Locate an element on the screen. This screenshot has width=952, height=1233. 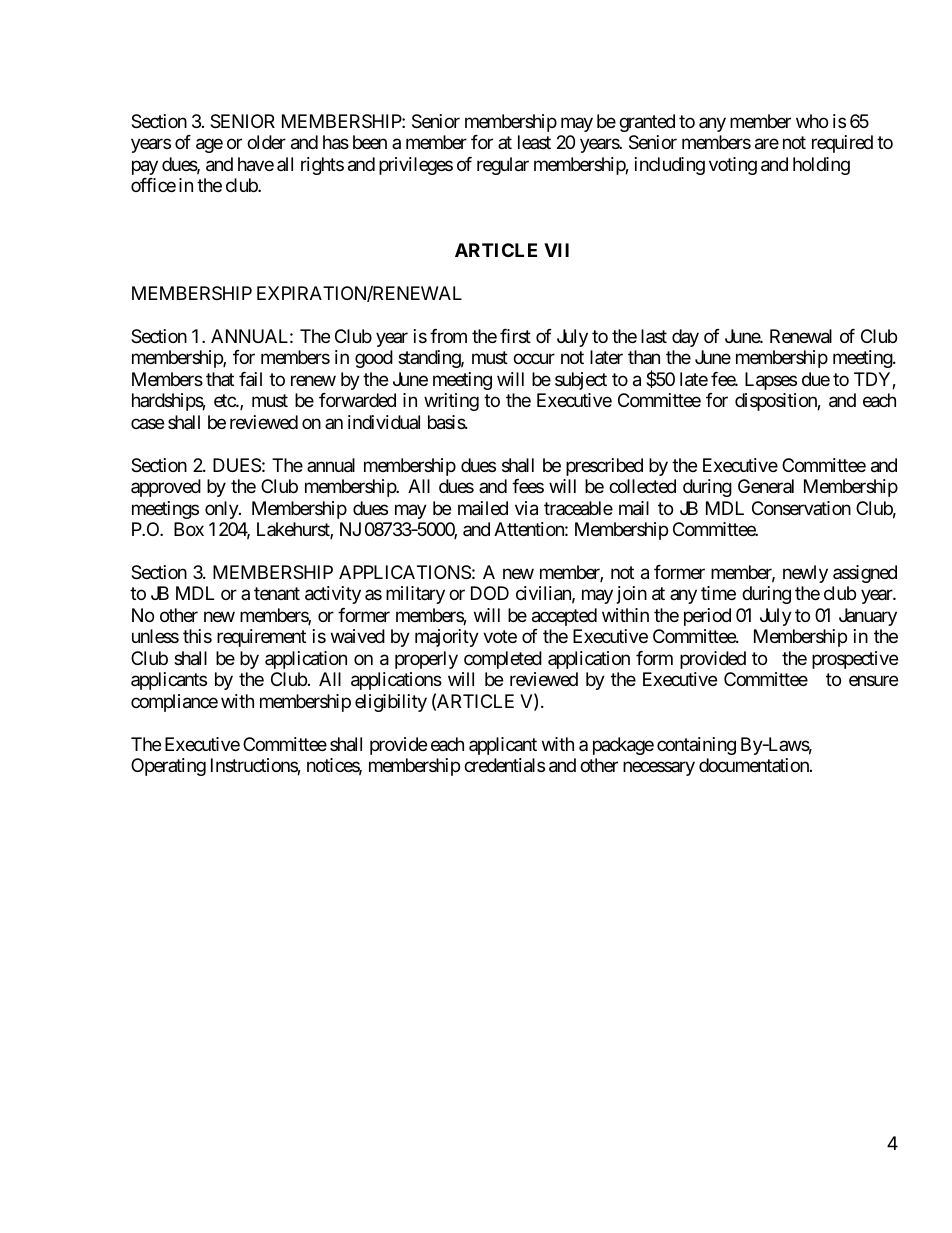
who is located at coordinates (812, 121).
